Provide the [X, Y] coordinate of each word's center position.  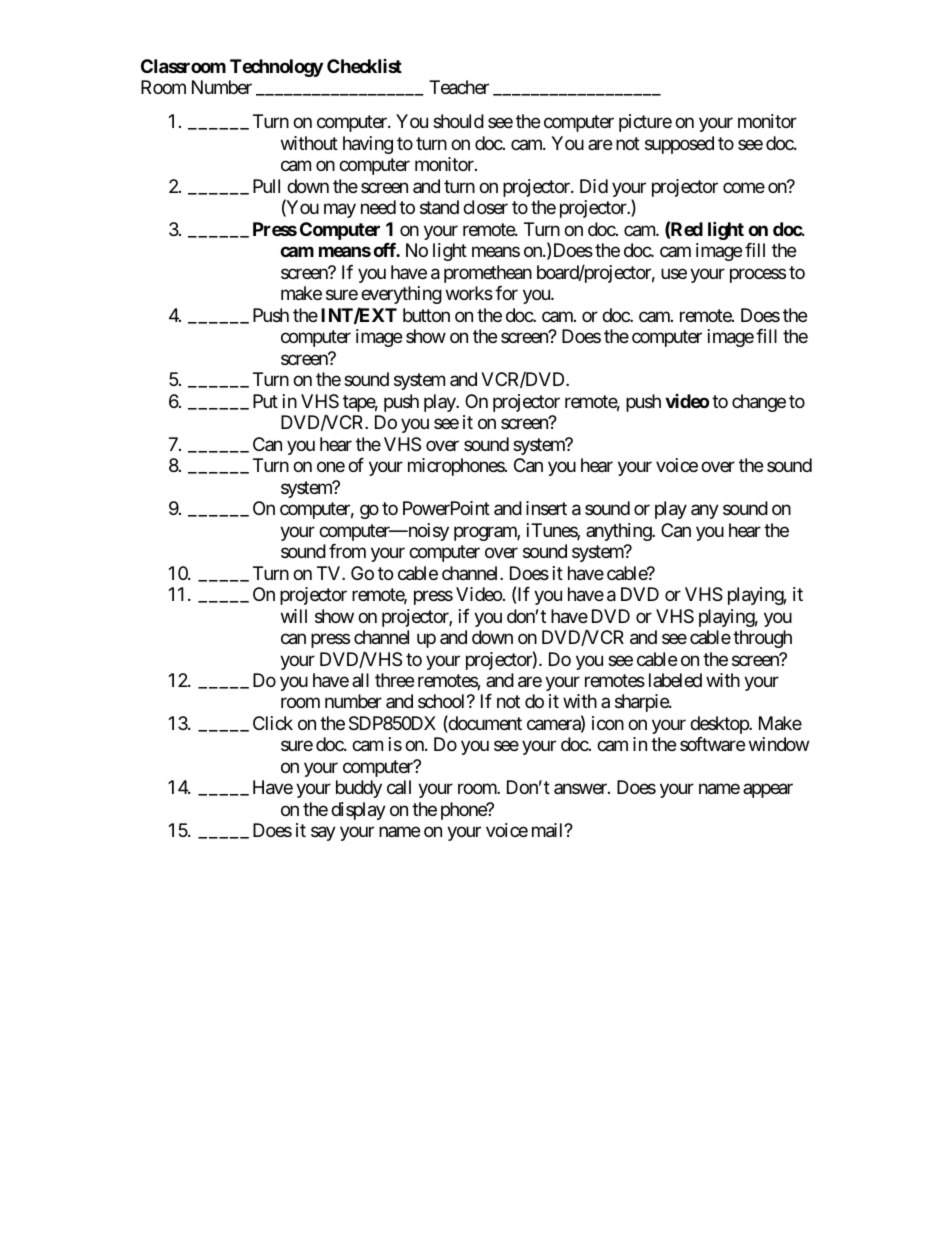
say [323, 834]
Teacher [459, 87]
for [506, 293]
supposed [679, 145]
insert [546, 508]
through [762, 639]
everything [401, 295]
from [347, 551]
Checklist [364, 66]
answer [581, 789]
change [759, 403]
